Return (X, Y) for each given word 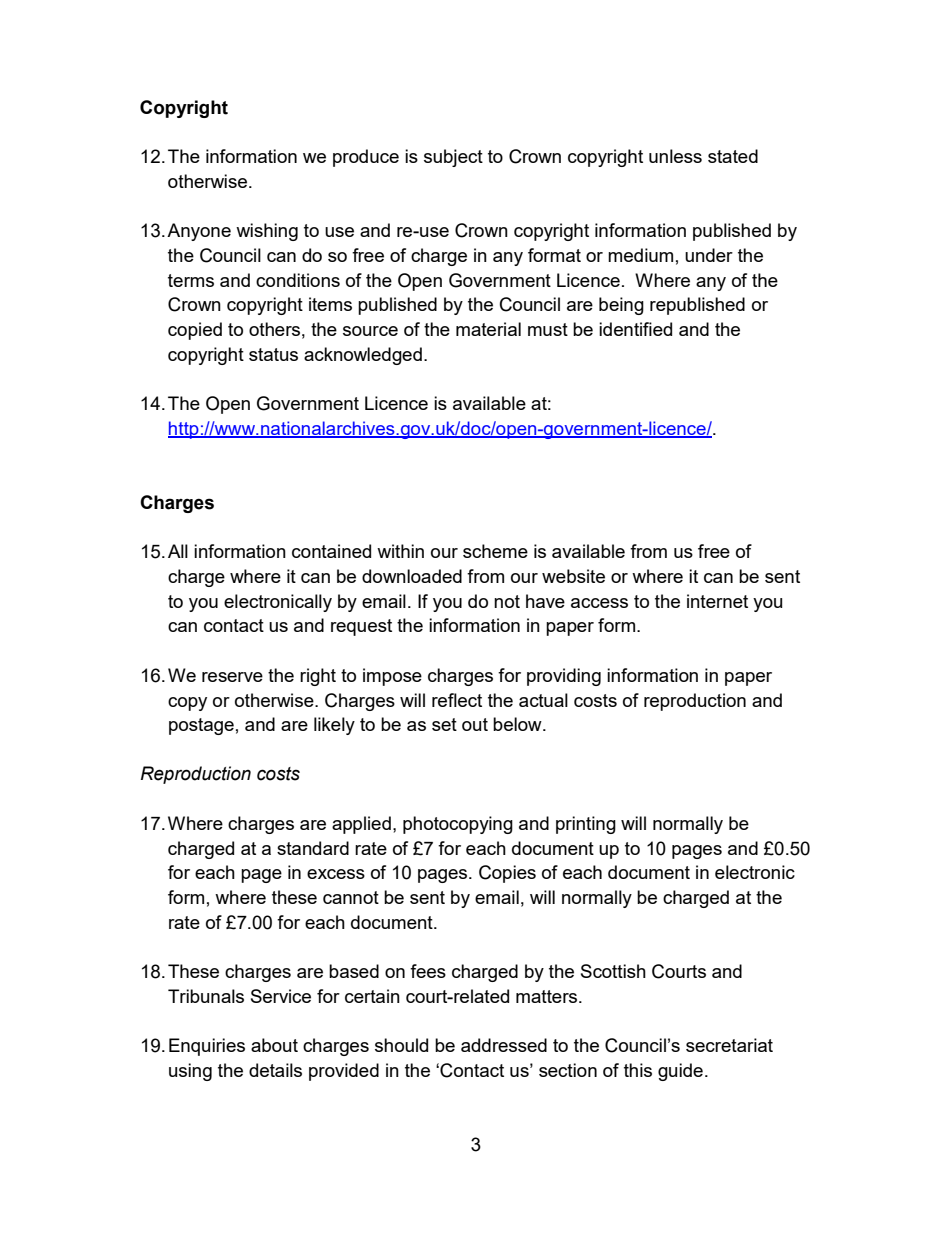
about (274, 1045)
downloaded (412, 576)
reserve (232, 677)
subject (453, 158)
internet (717, 601)
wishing (267, 232)
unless (675, 156)
